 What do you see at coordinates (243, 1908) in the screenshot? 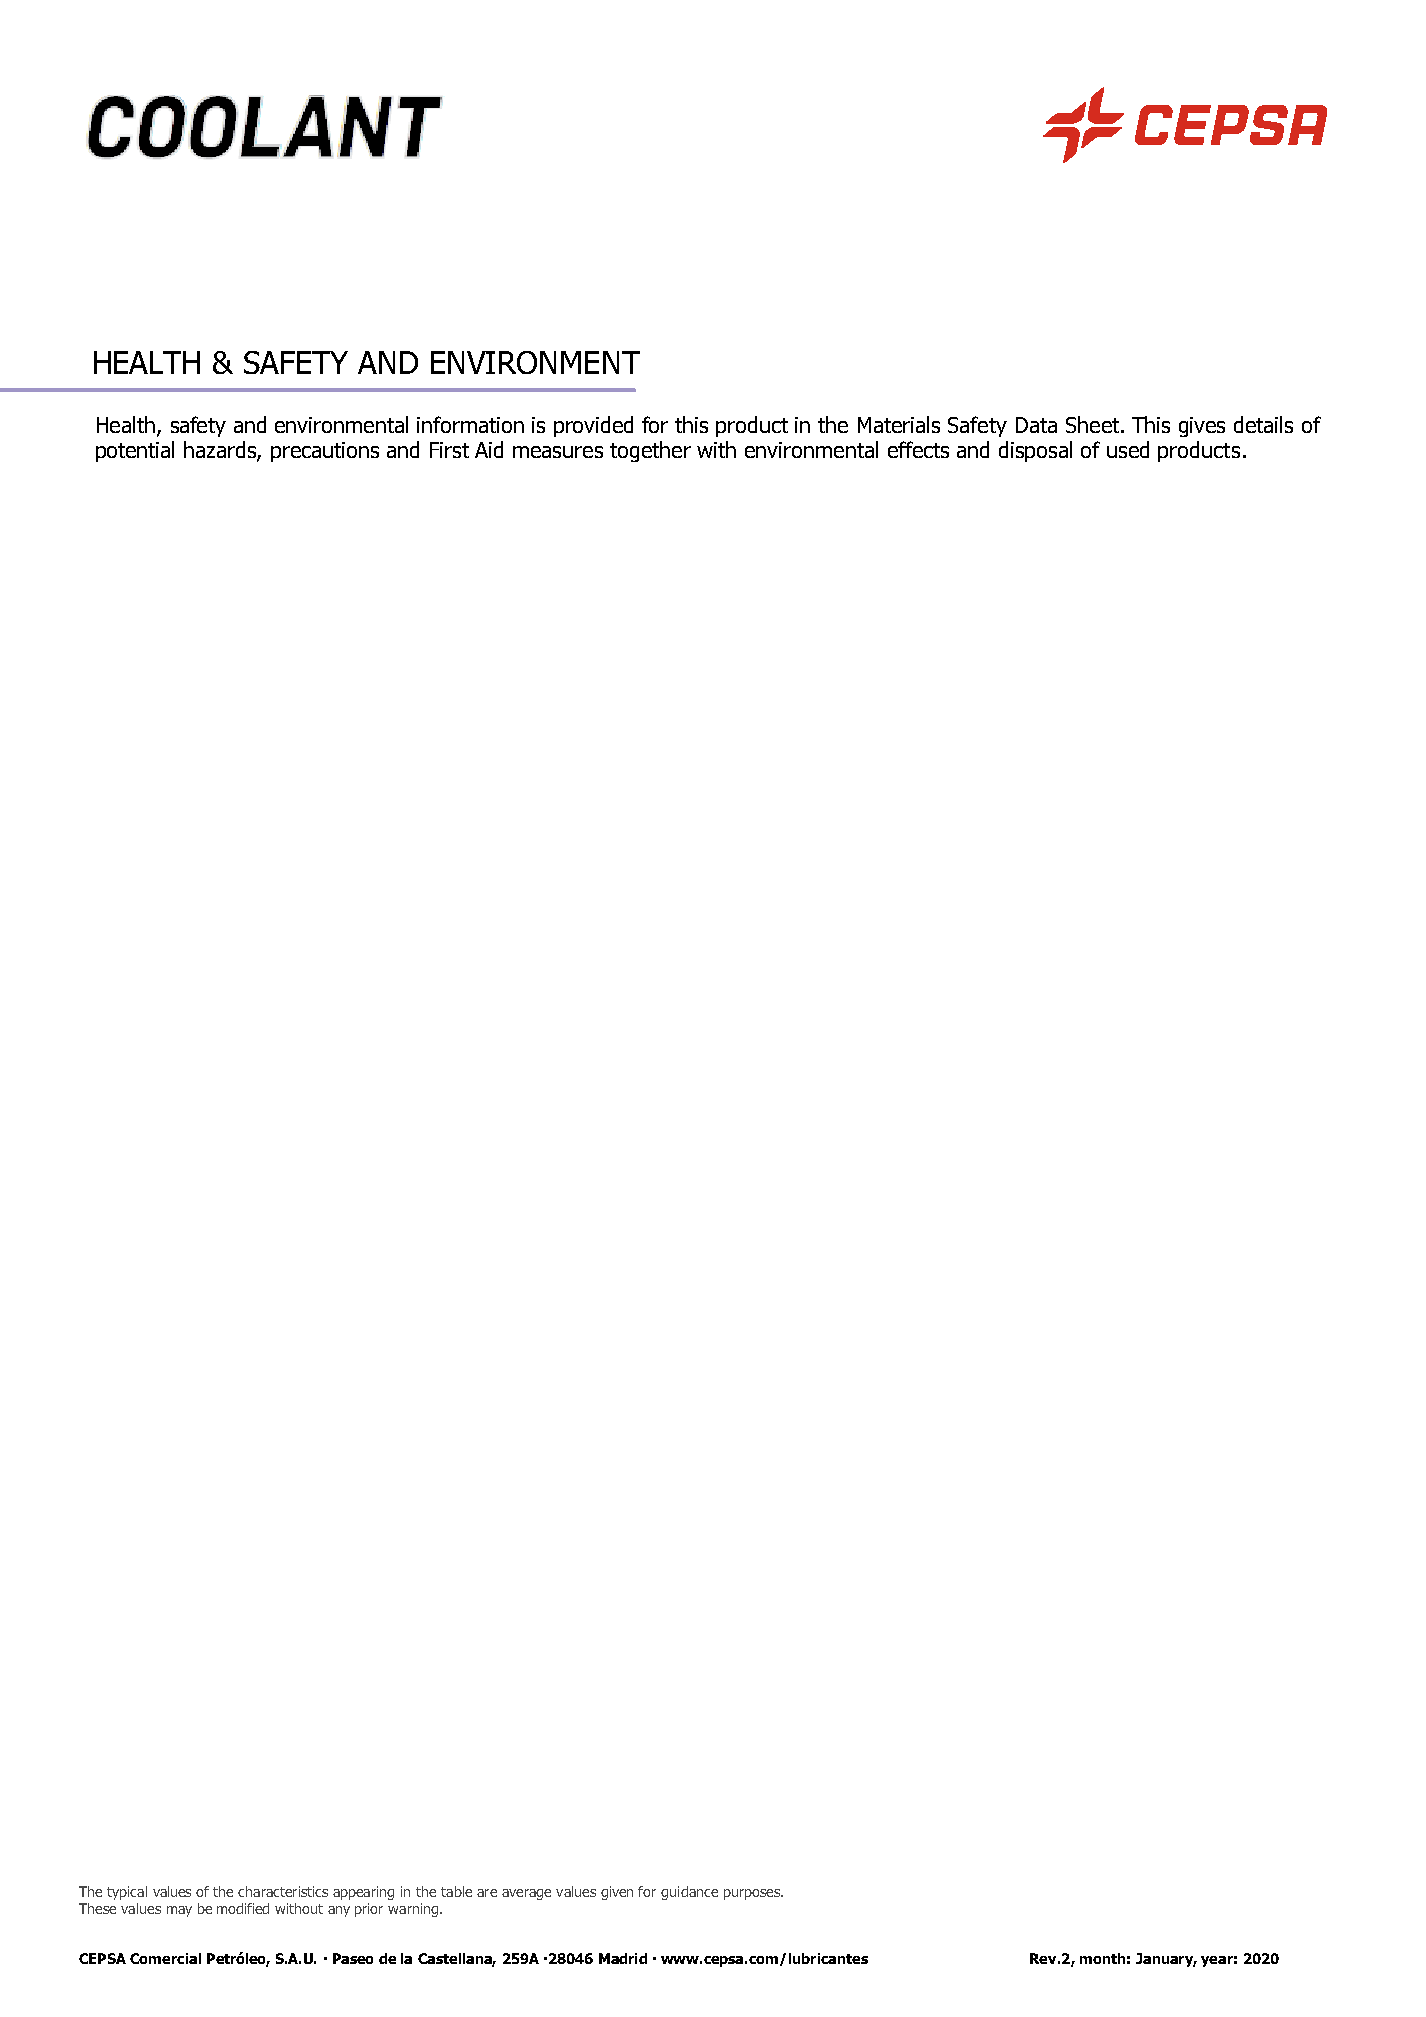
I see `modified` at bounding box center [243, 1908].
